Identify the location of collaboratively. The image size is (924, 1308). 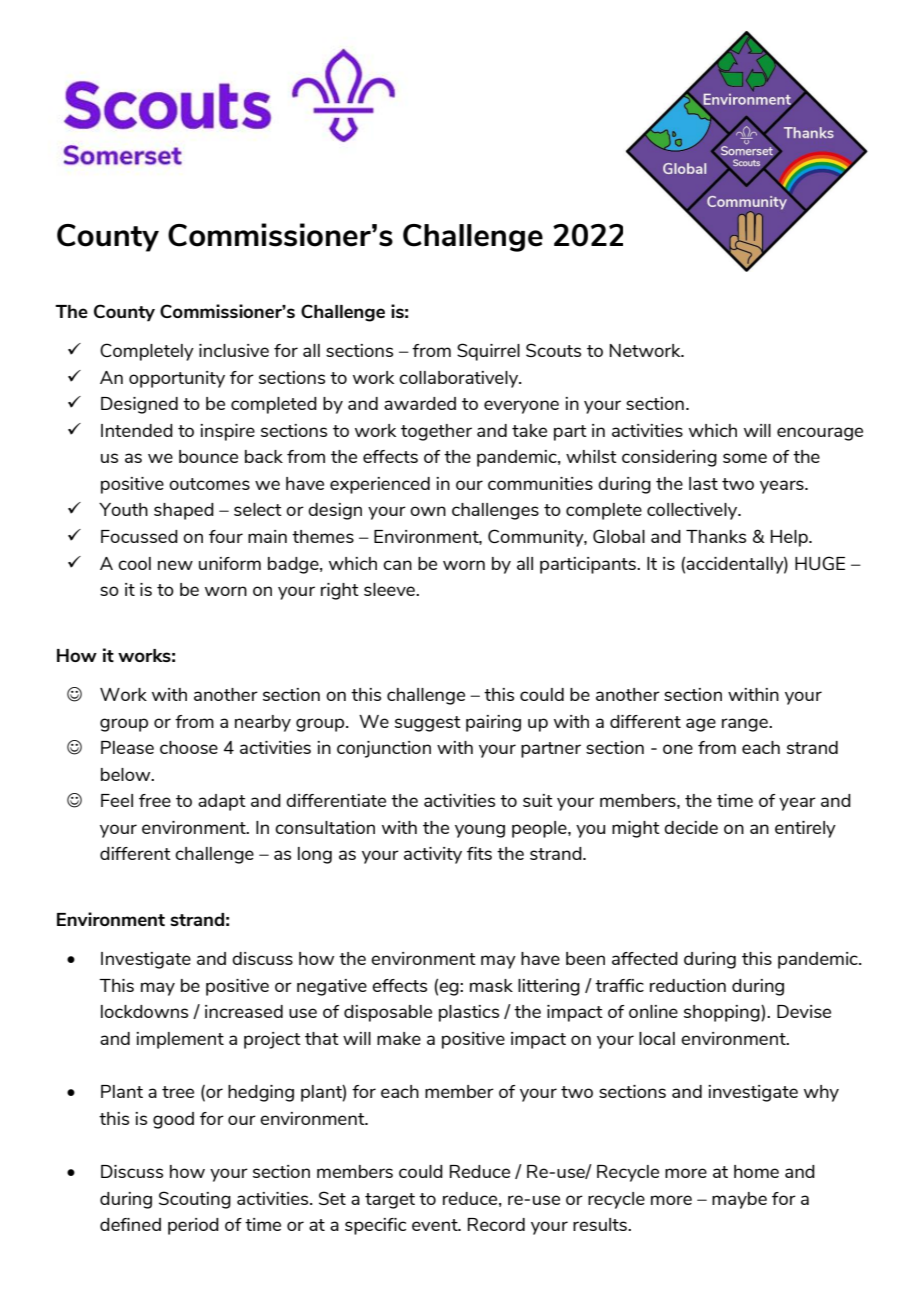
(460, 379).
